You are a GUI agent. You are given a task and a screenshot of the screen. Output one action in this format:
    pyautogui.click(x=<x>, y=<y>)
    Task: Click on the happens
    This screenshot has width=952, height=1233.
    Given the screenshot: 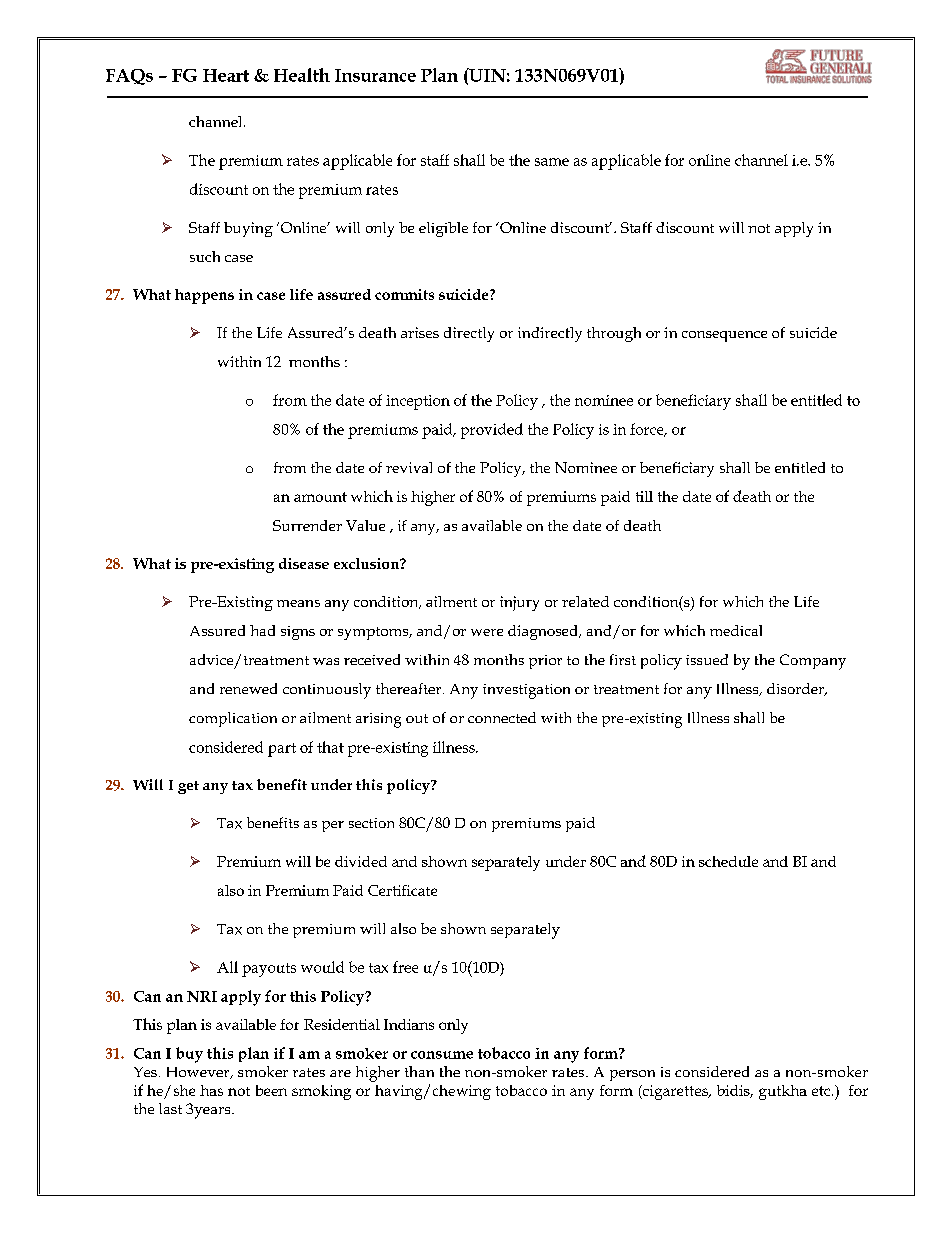 What is the action you would take?
    pyautogui.click(x=204, y=296)
